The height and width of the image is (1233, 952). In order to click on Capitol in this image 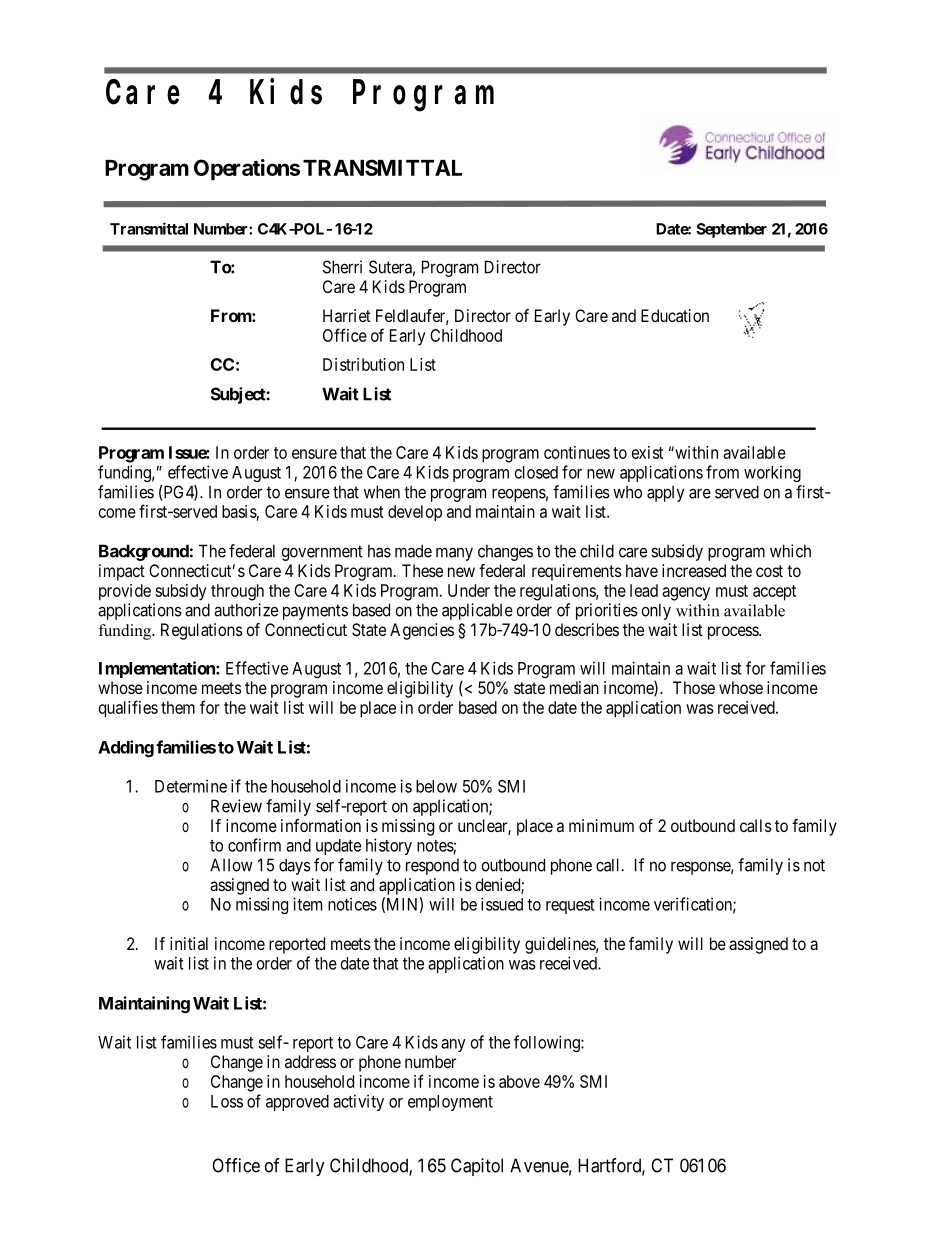, I will do `click(477, 1167)`.
